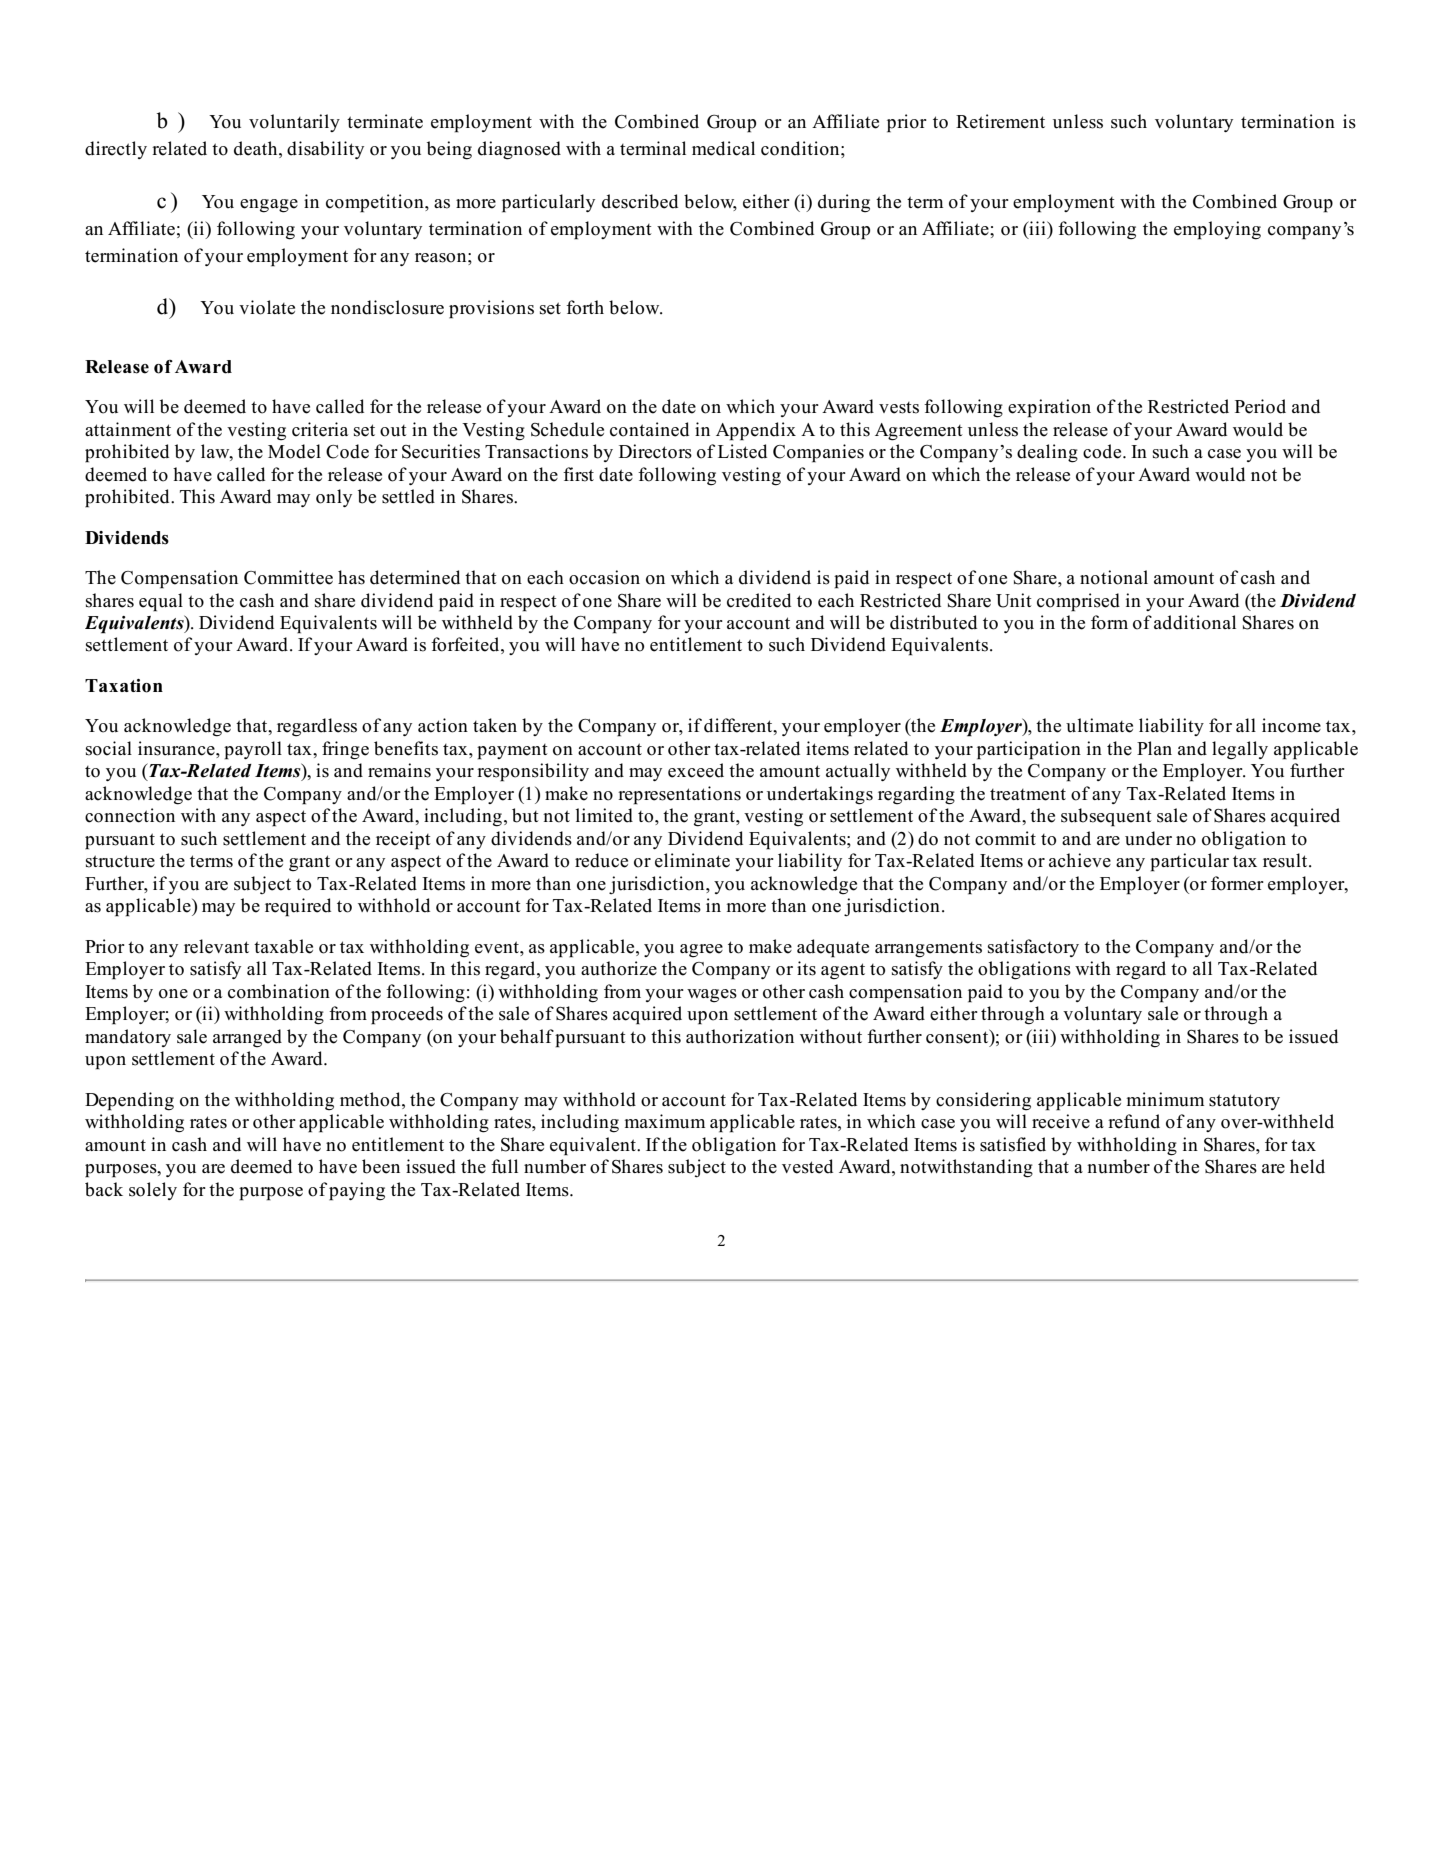 The width and height of the screenshot is (1445, 1870). What do you see at coordinates (325, 150) in the screenshot?
I see `disability` at bounding box center [325, 150].
